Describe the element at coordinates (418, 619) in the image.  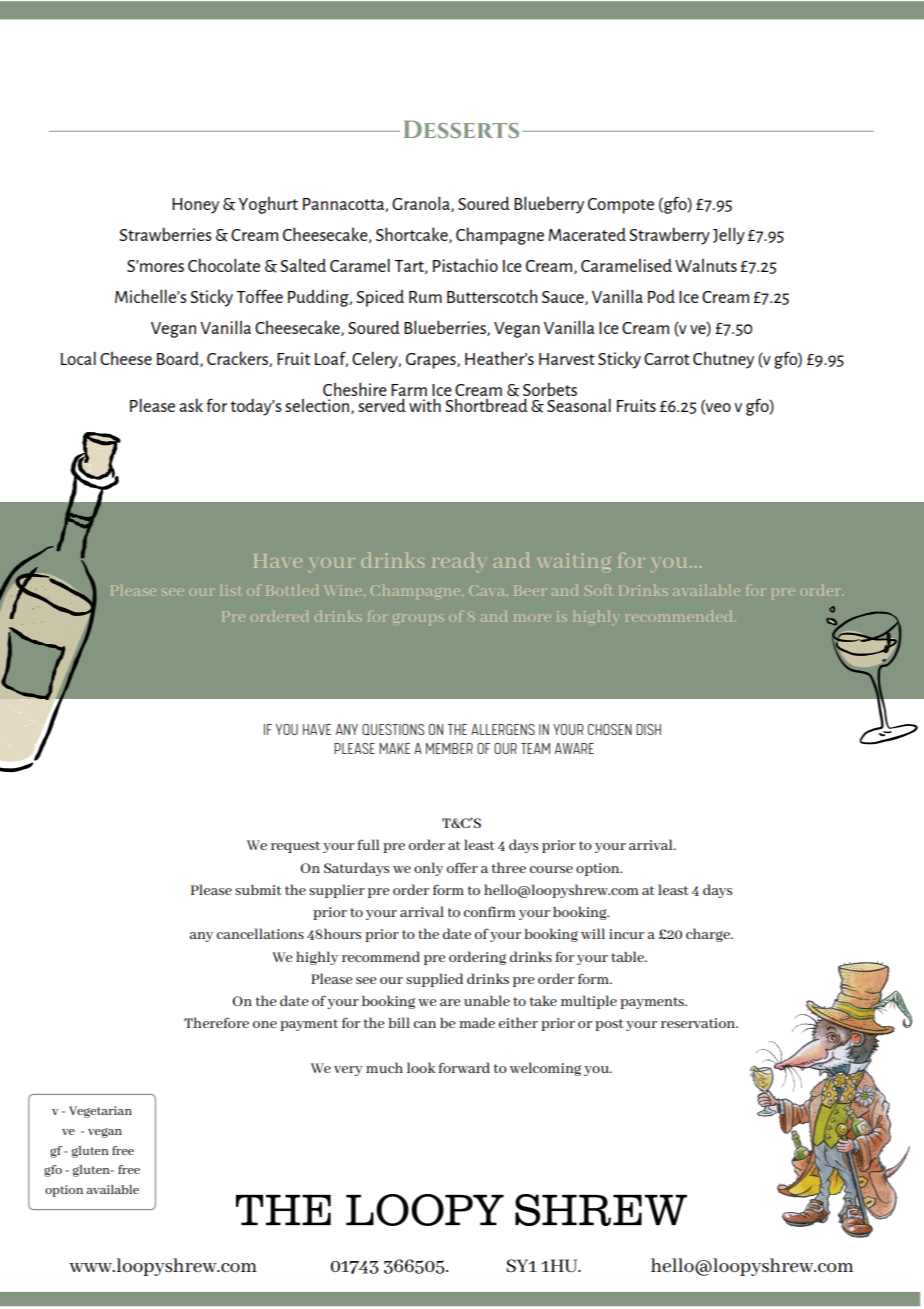
I see `groups` at that location.
